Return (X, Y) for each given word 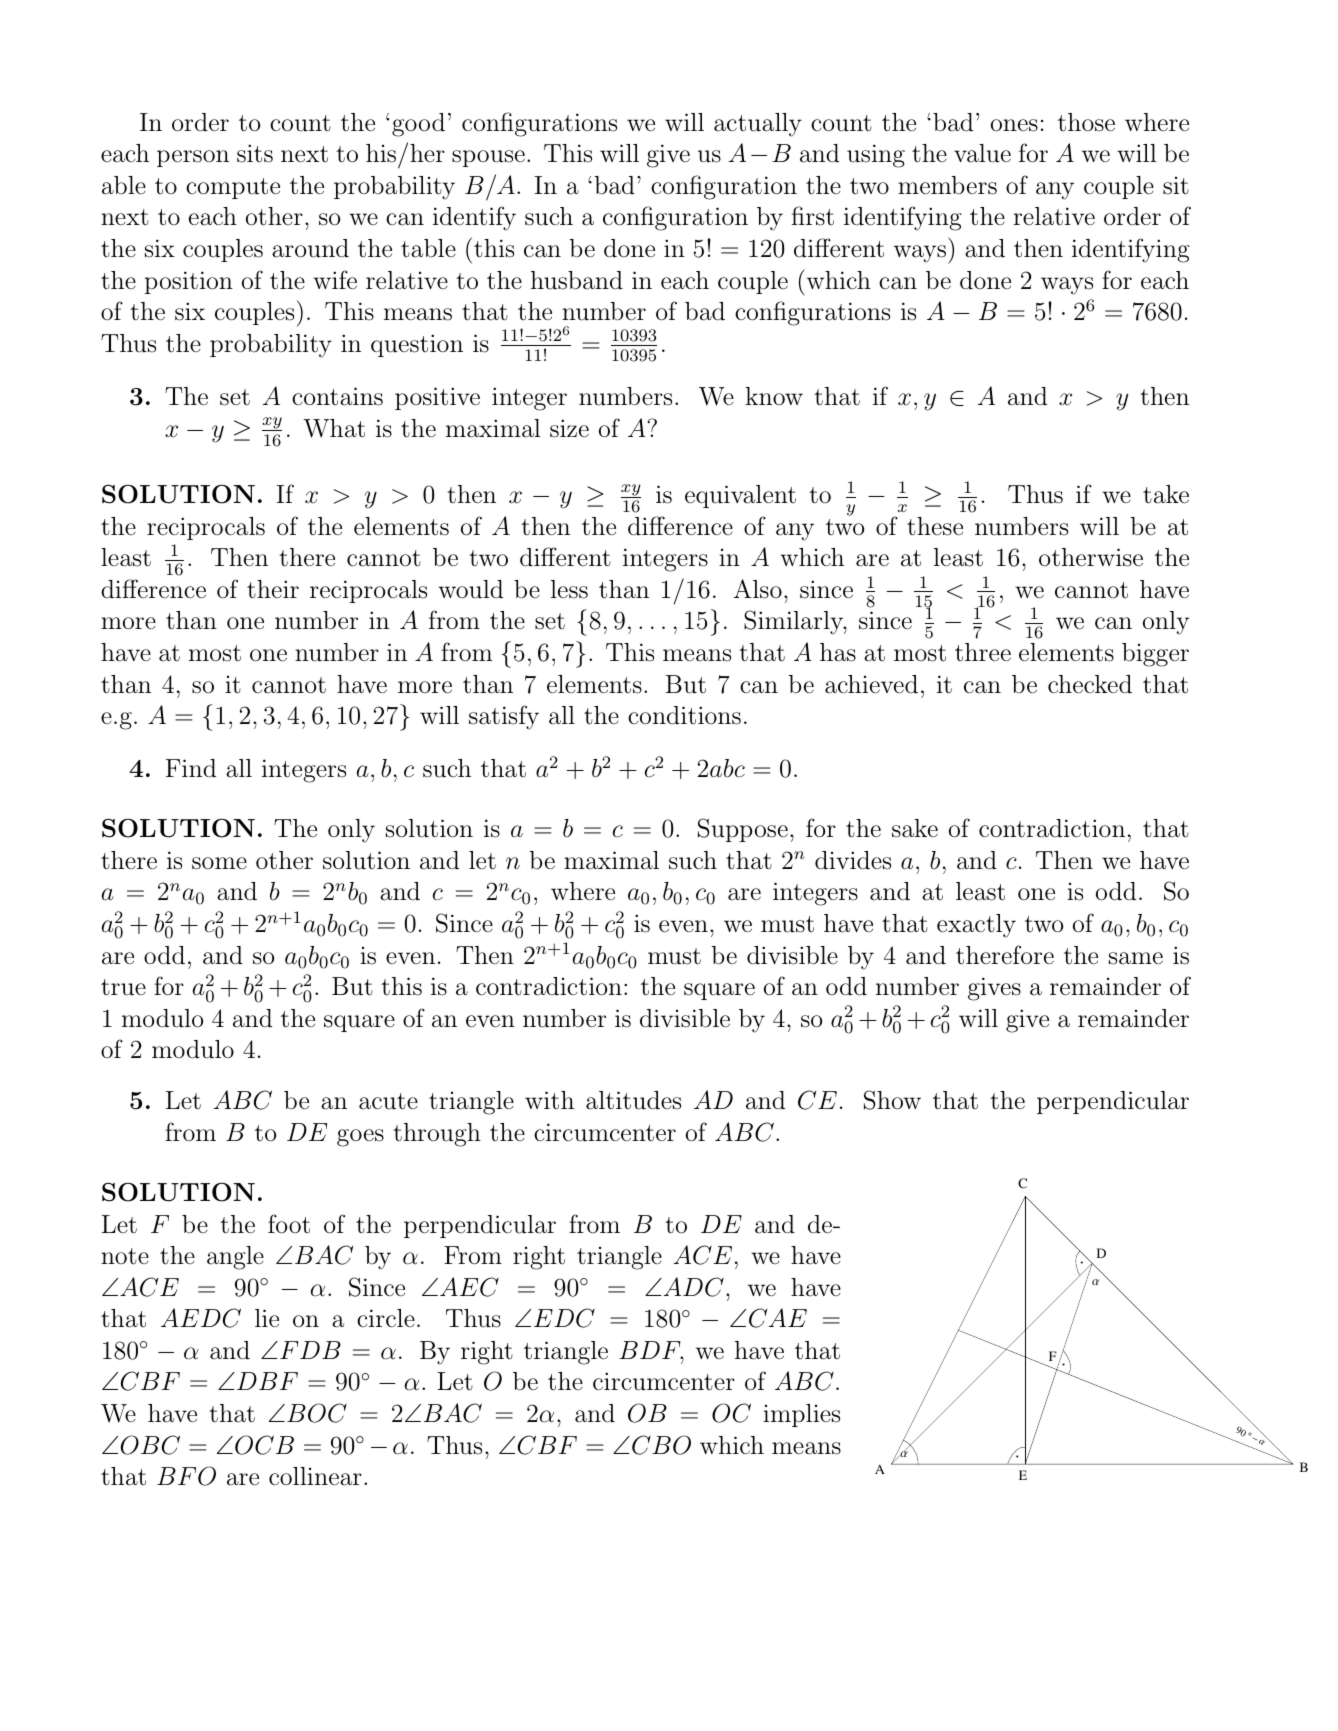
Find (191, 768)
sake (915, 828)
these (935, 526)
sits (255, 153)
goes (360, 1138)
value (982, 153)
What (334, 428)
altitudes (633, 1100)
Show (892, 1100)
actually (758, 125)
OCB (264, 1445)
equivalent (740, 496)
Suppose (743, 830)
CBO (661, 1445)
